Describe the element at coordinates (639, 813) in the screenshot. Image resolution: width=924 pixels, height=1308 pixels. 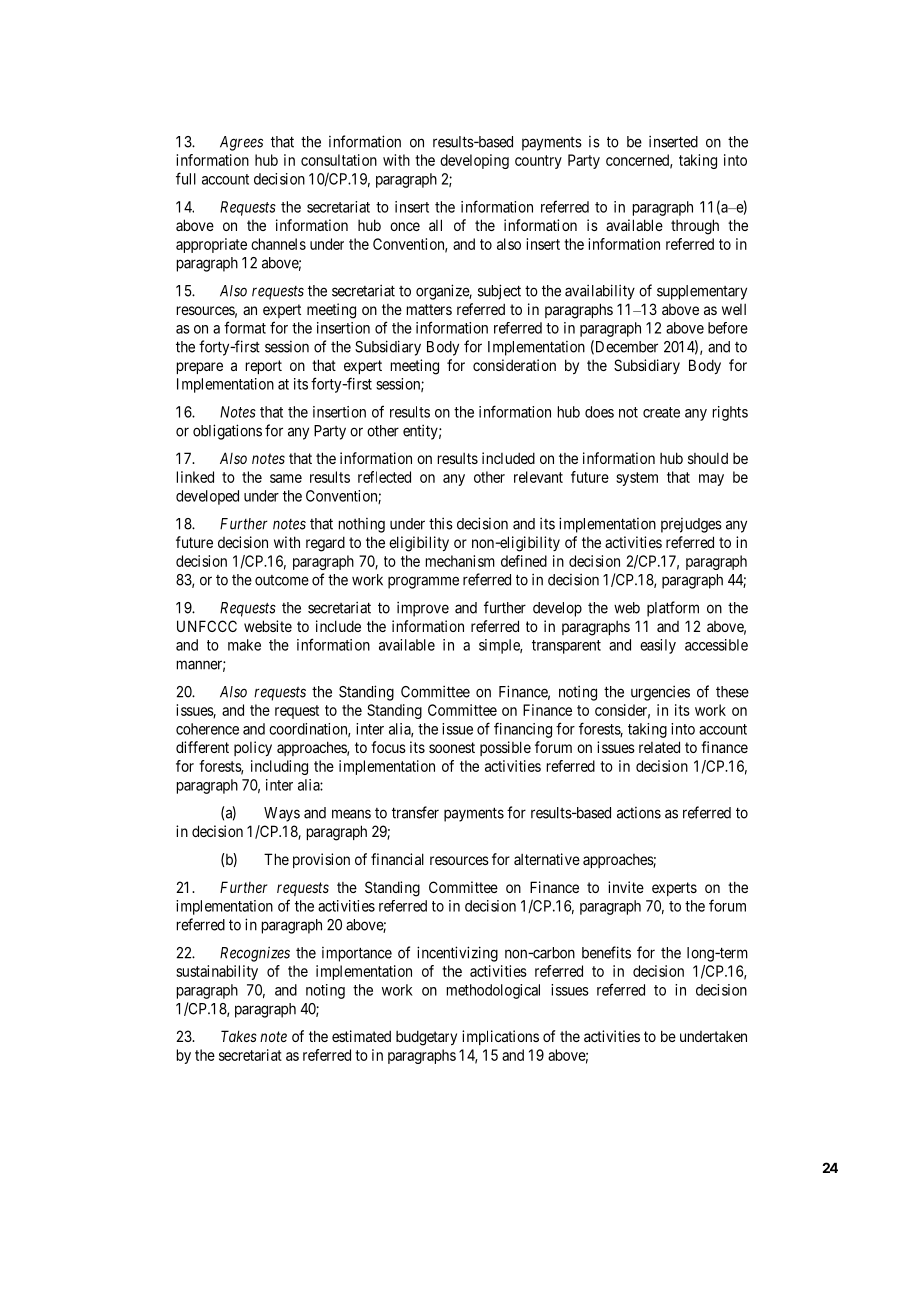
I see `actions` at that location.
